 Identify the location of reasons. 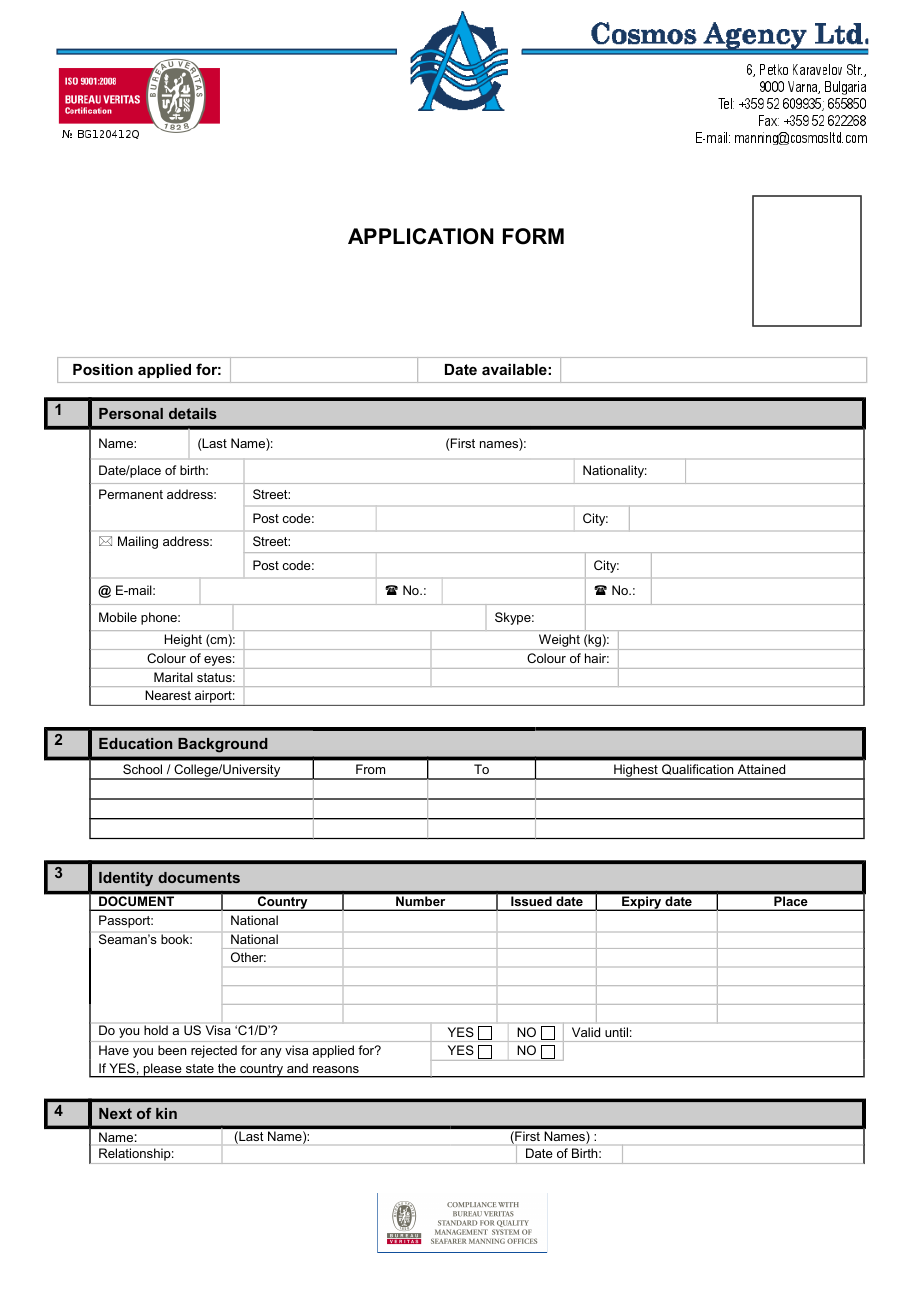
(336, 1069).
